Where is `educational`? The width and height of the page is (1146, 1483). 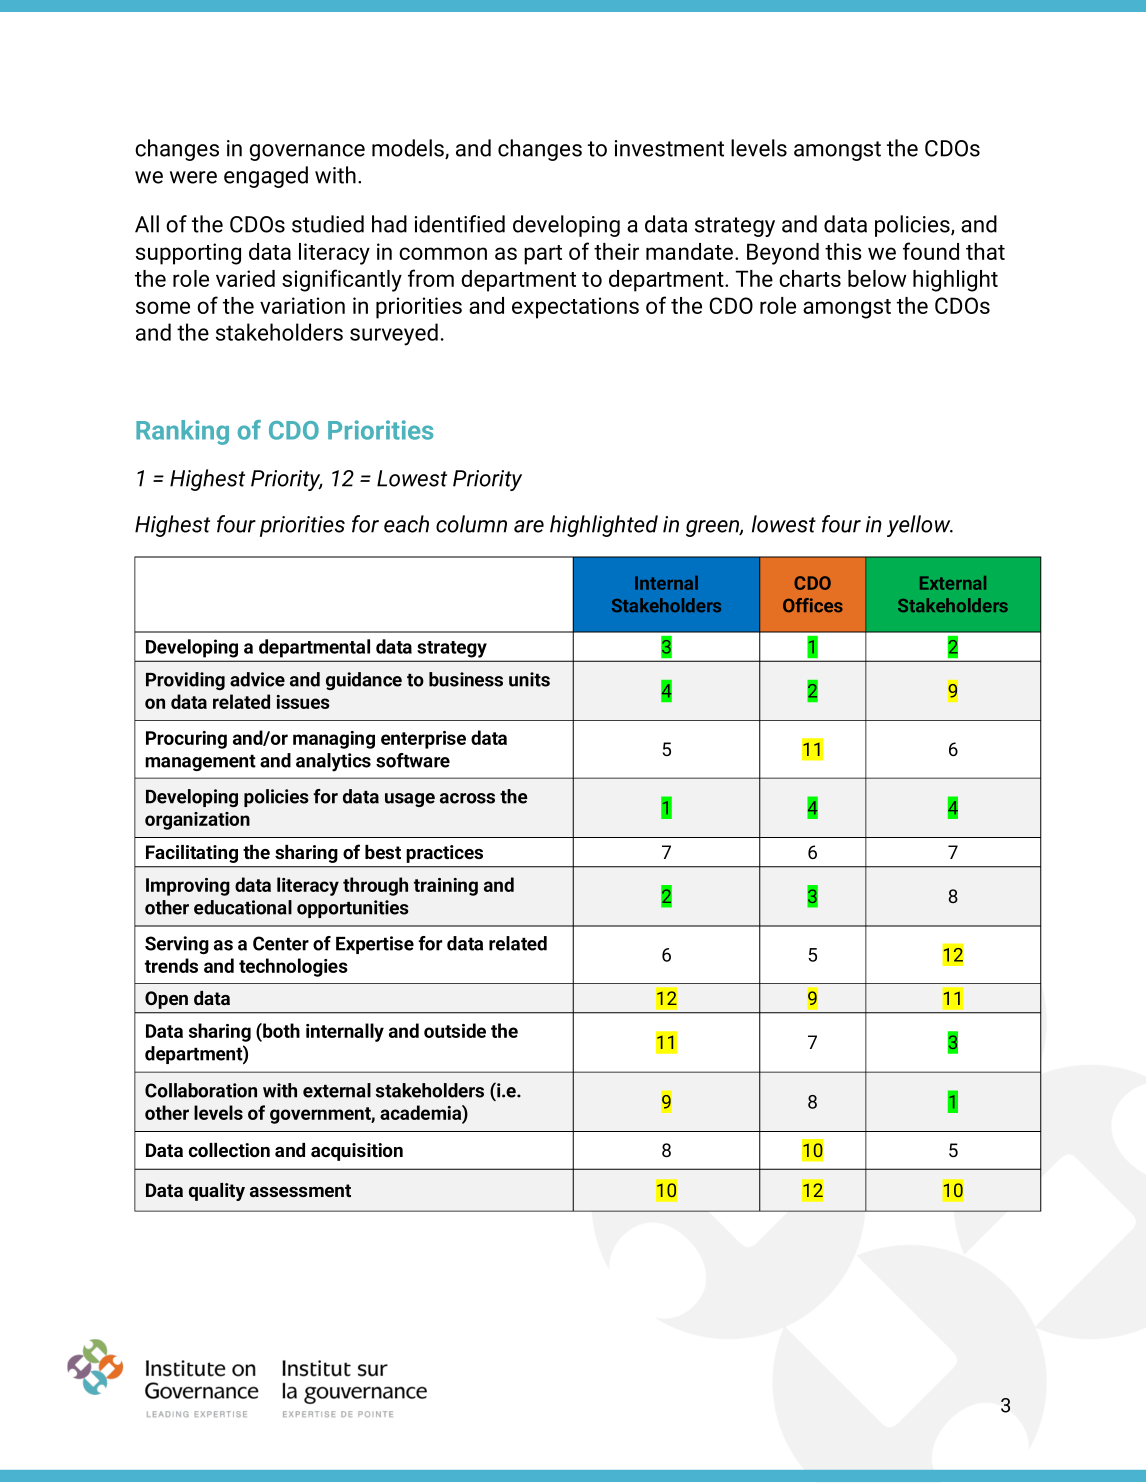 educational is located at coordinates (243, 907).
